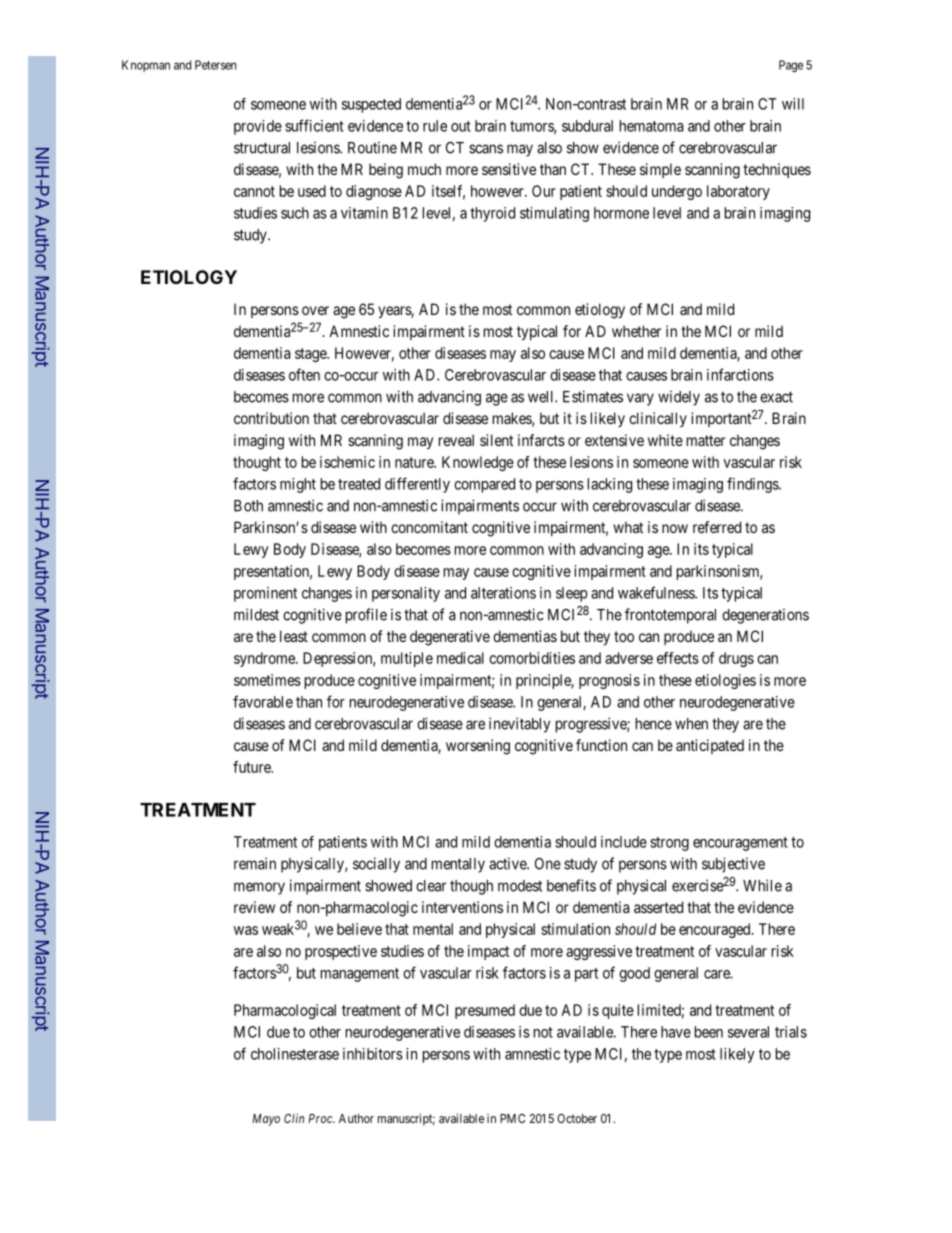  Describe the element at coordinates (512, 1118) in the screenshot. I see `PMC` at that location.
